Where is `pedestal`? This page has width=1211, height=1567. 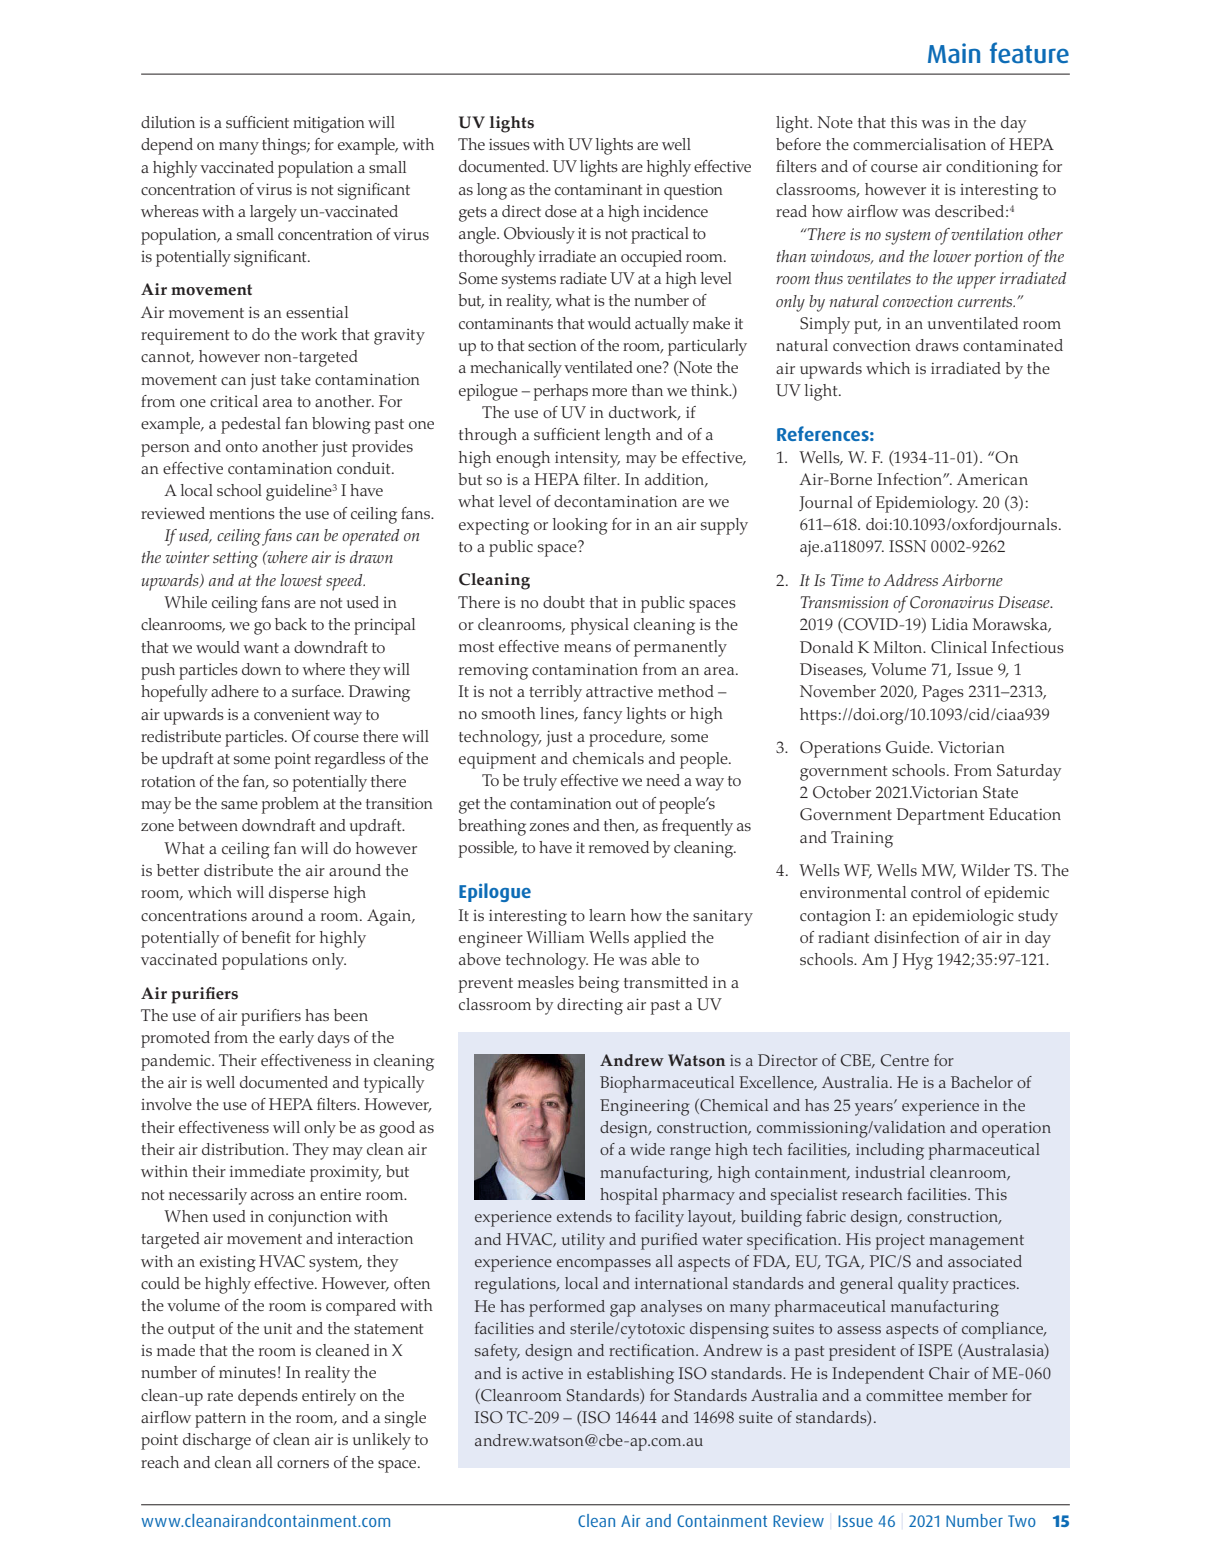
pedestal is located at coordinates (251, 425).
